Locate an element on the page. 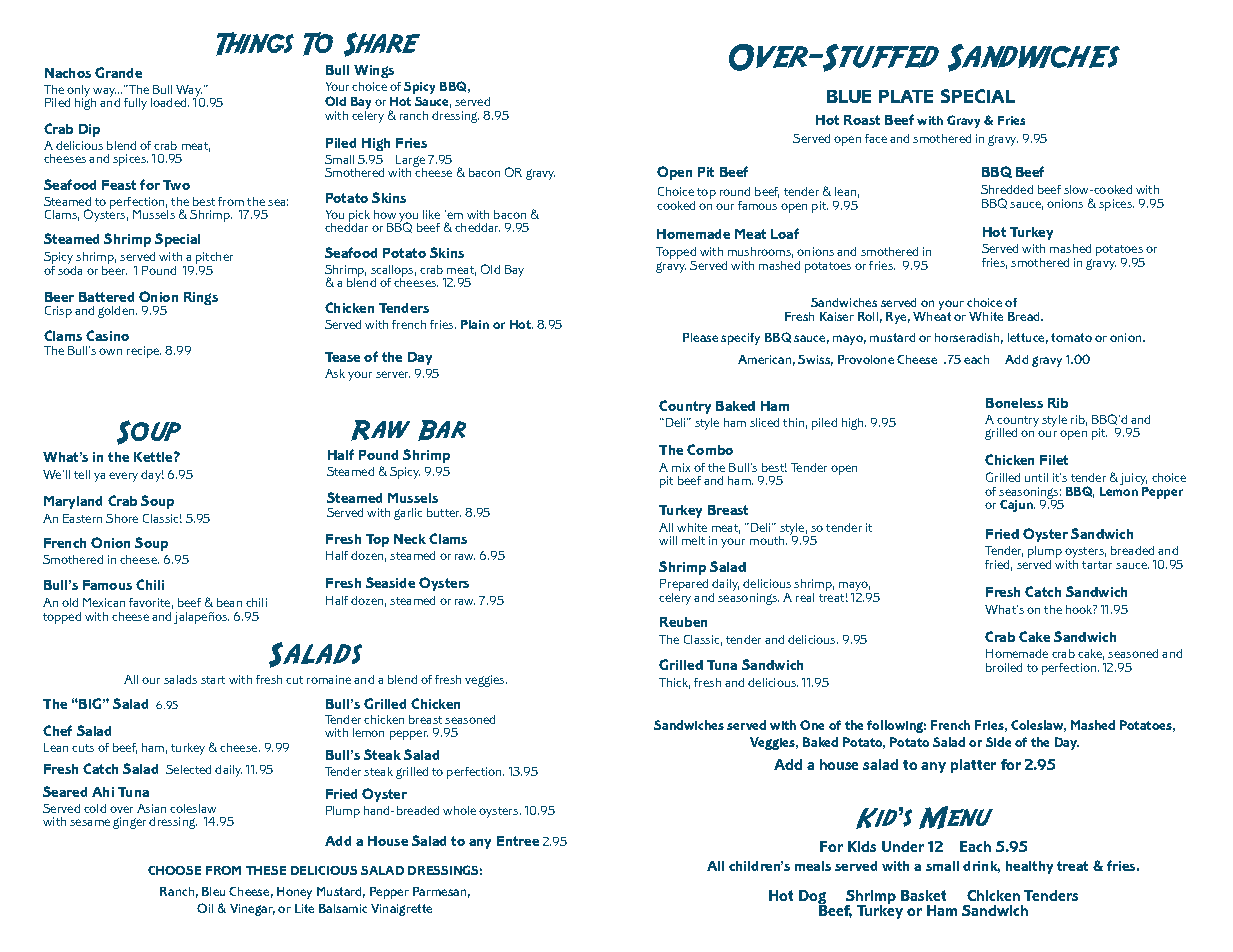 This page has height=952, width=1233. mix is located at coordinates (681, 467).
